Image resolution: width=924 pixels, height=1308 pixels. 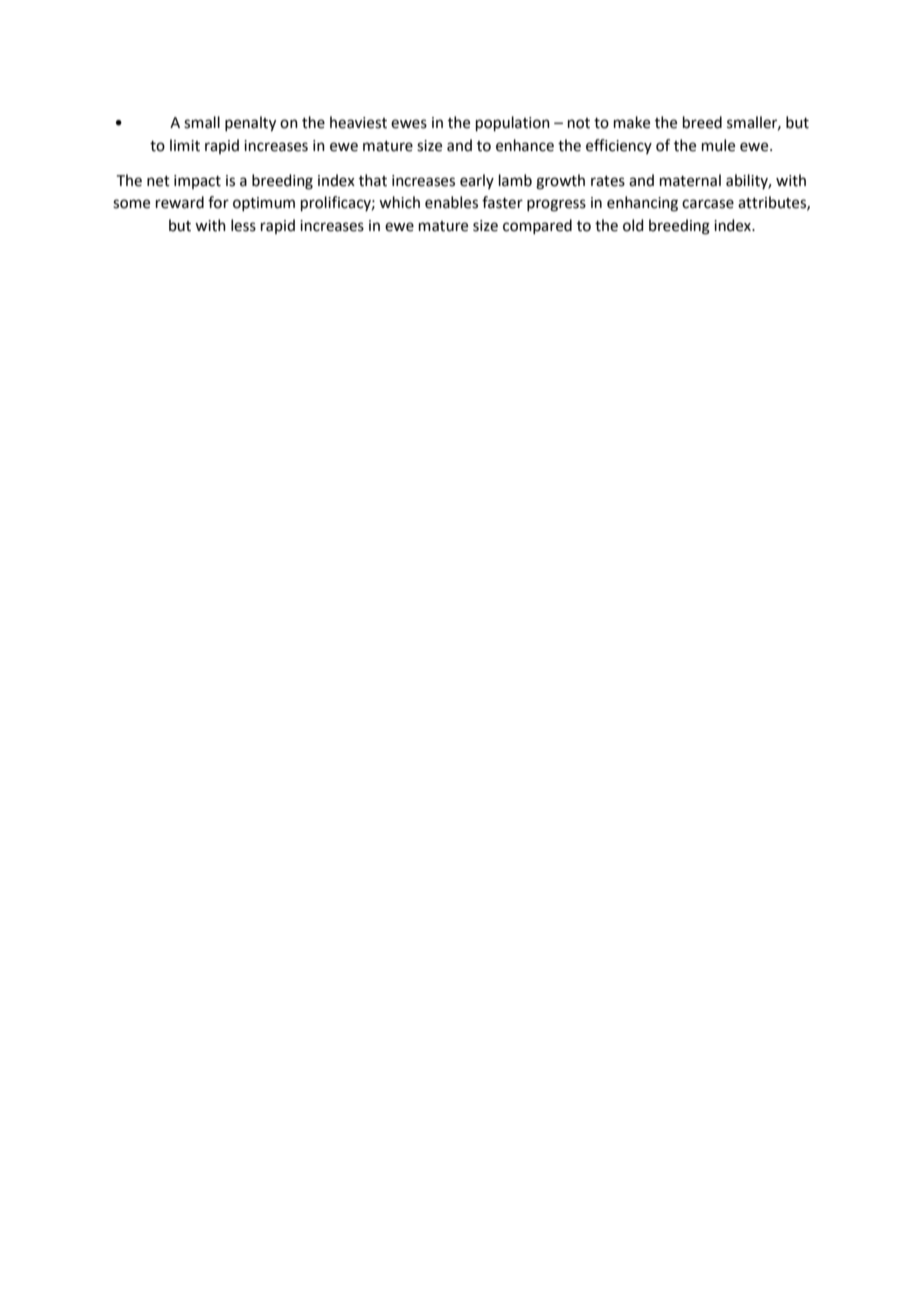 I want to click on penalty, so click(x=250, y=124).
